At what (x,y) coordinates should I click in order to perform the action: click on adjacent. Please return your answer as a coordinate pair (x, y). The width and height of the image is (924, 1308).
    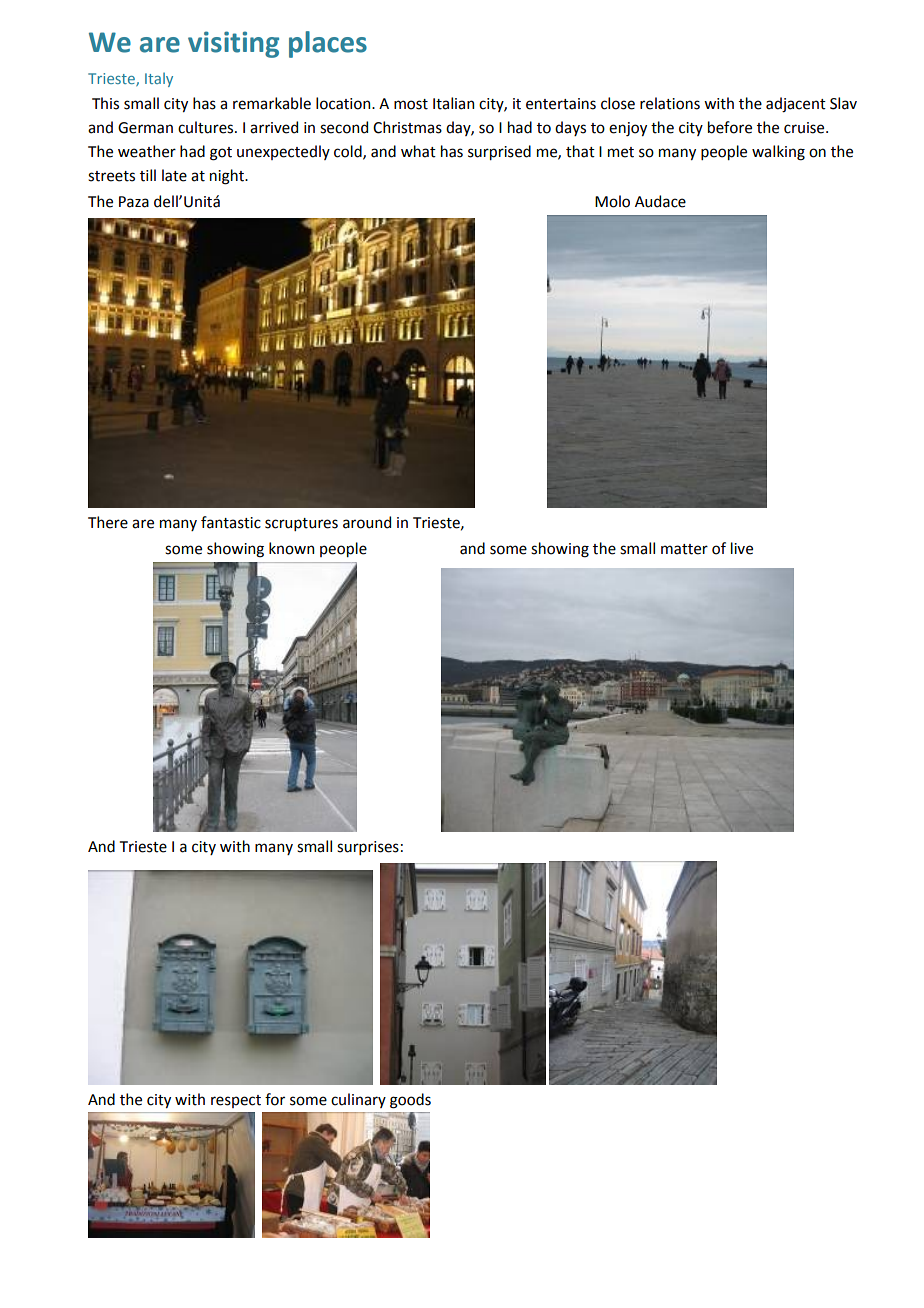
    Looking at the image, I should click on (796, 105).
